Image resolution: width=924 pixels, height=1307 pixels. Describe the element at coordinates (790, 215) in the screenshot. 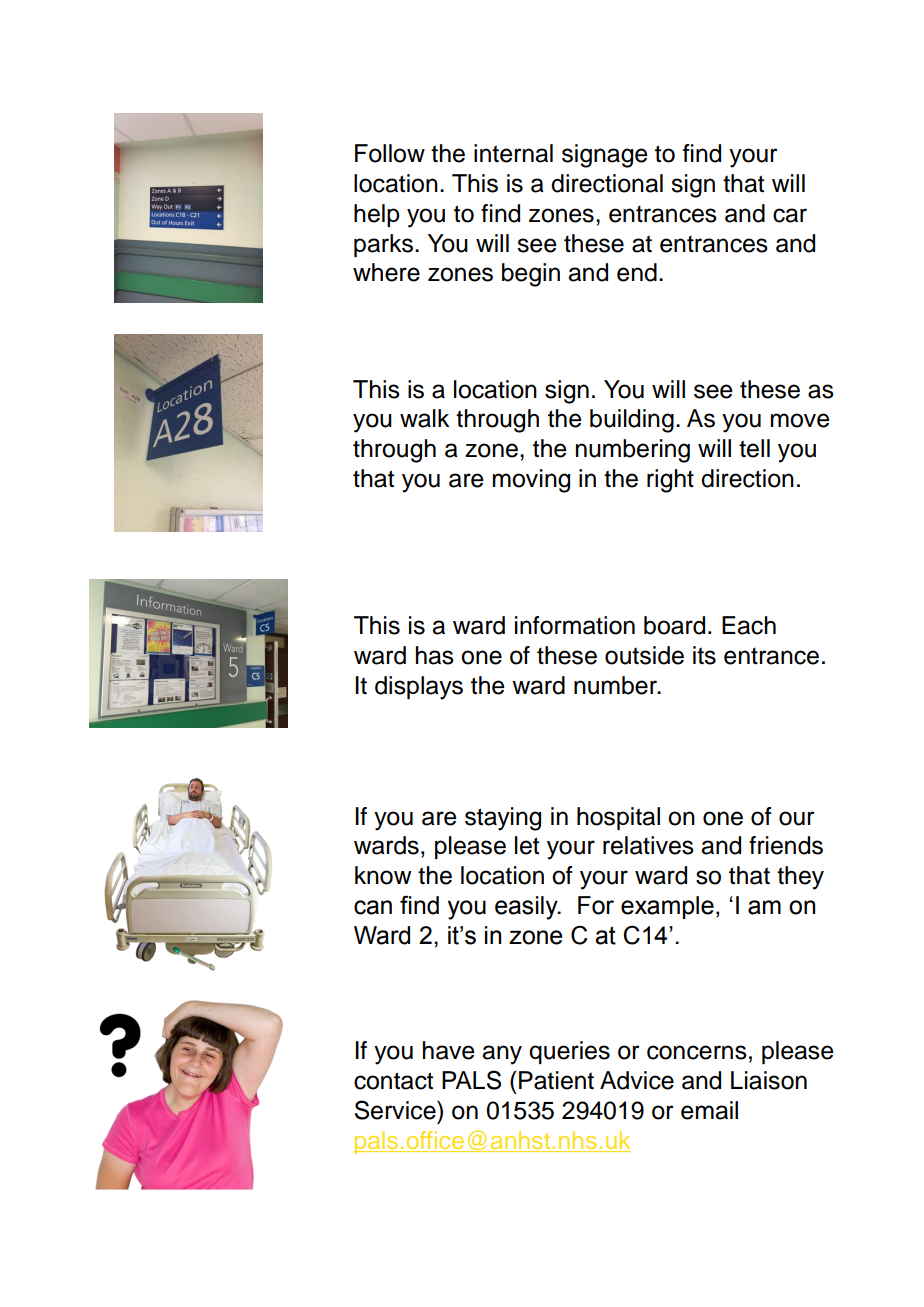

I see `car` at that location.
